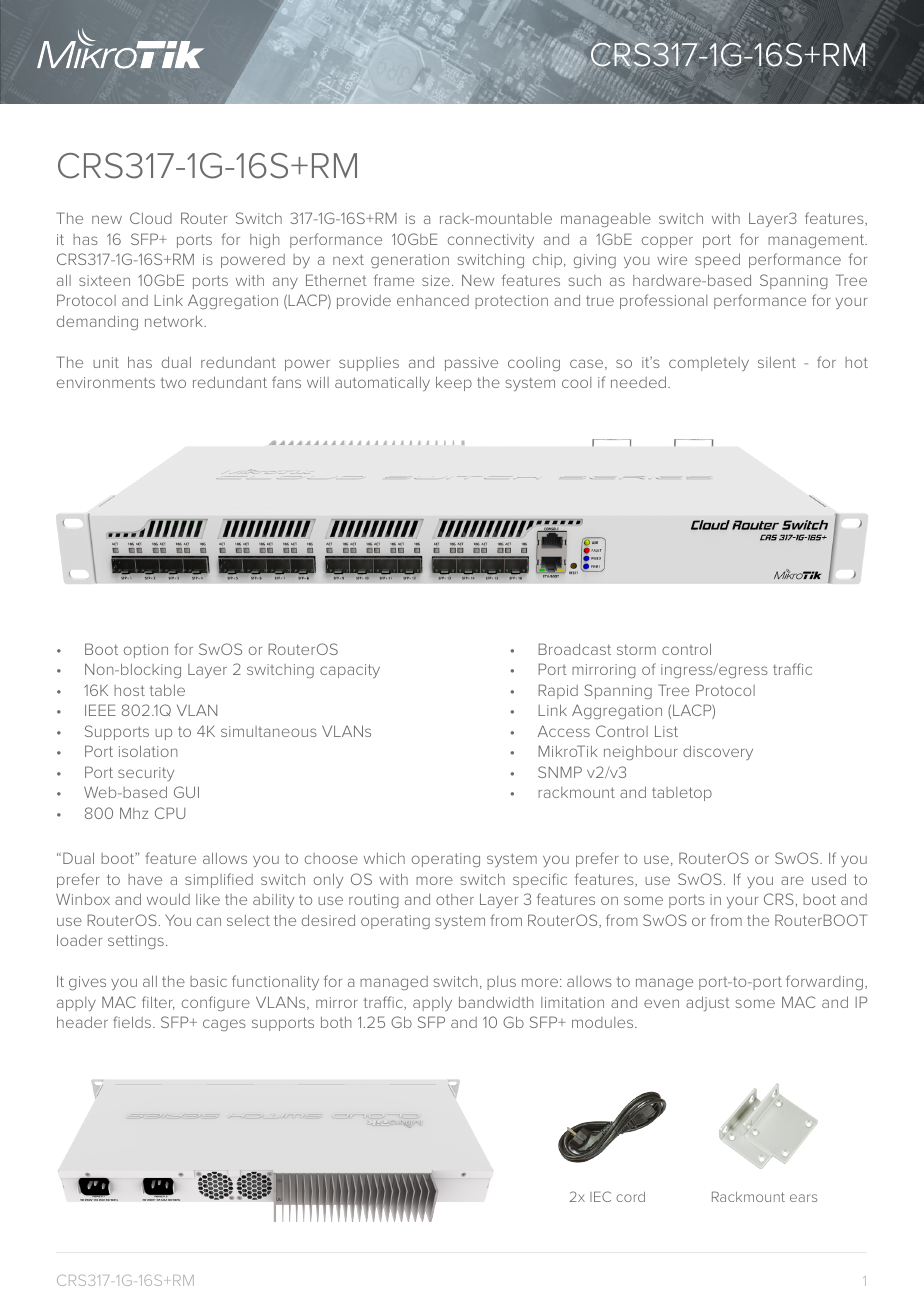 The height and width of the image is (1308, 924). I want to click on option, so click(146, 651).
